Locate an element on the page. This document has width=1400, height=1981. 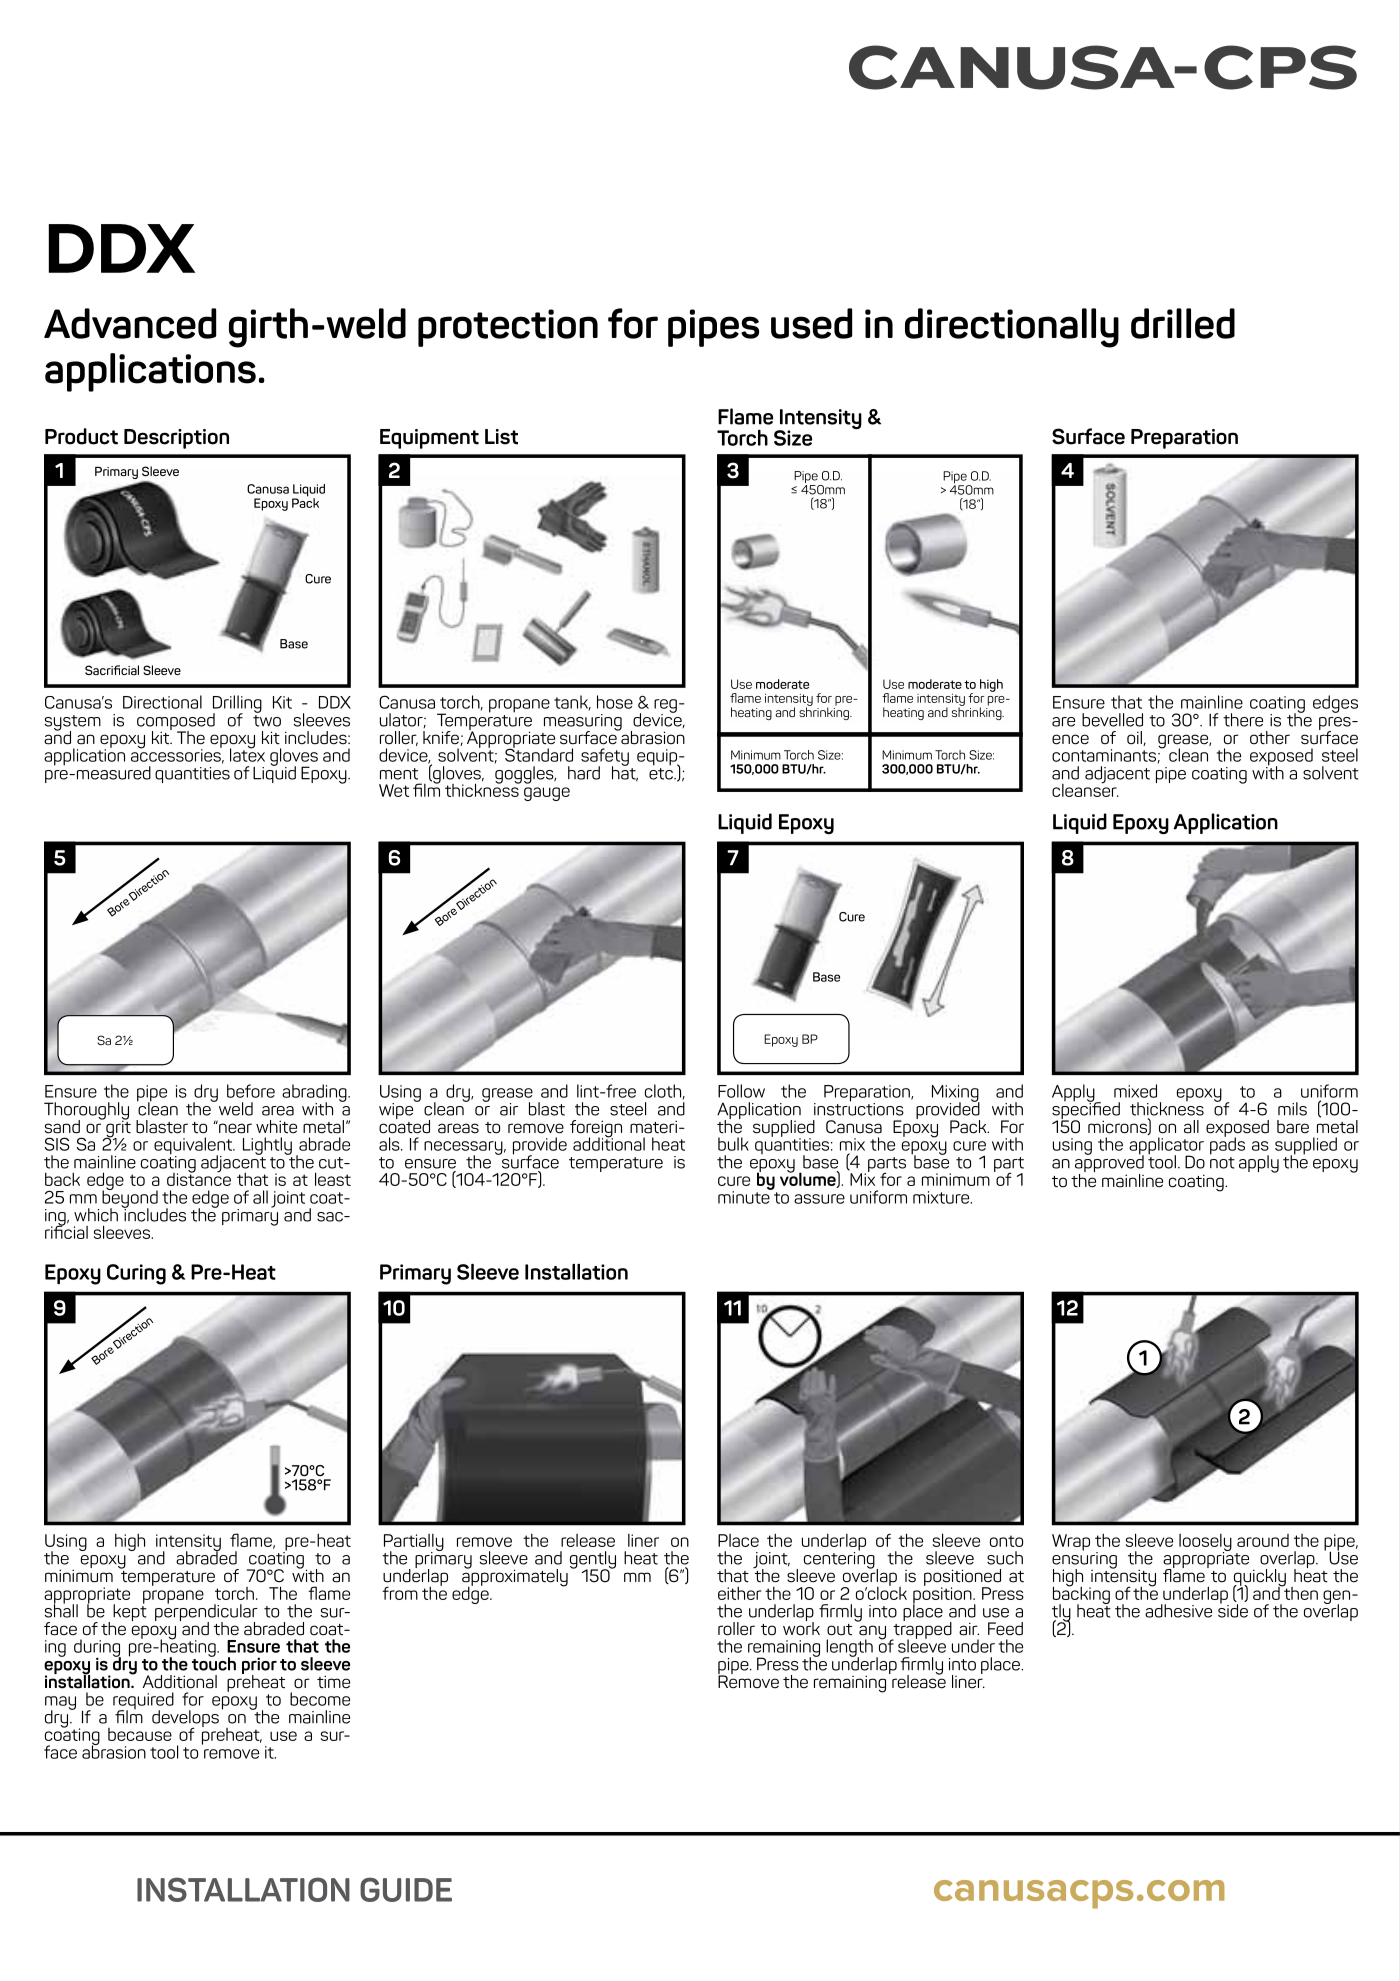
Flame is located at coordinates (745, 416).
